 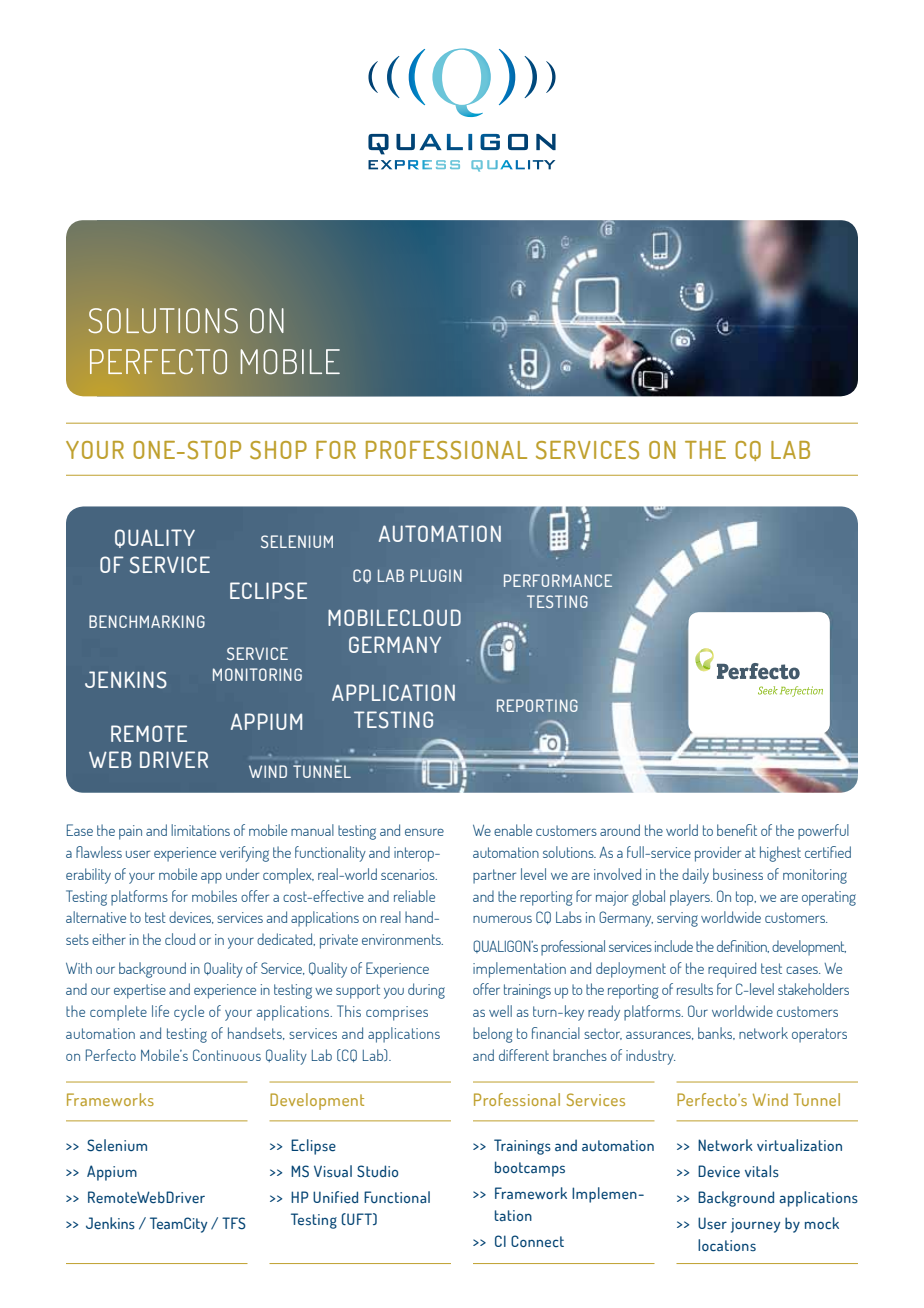 I want to click on TFS, so click(x=234, y=1223).
